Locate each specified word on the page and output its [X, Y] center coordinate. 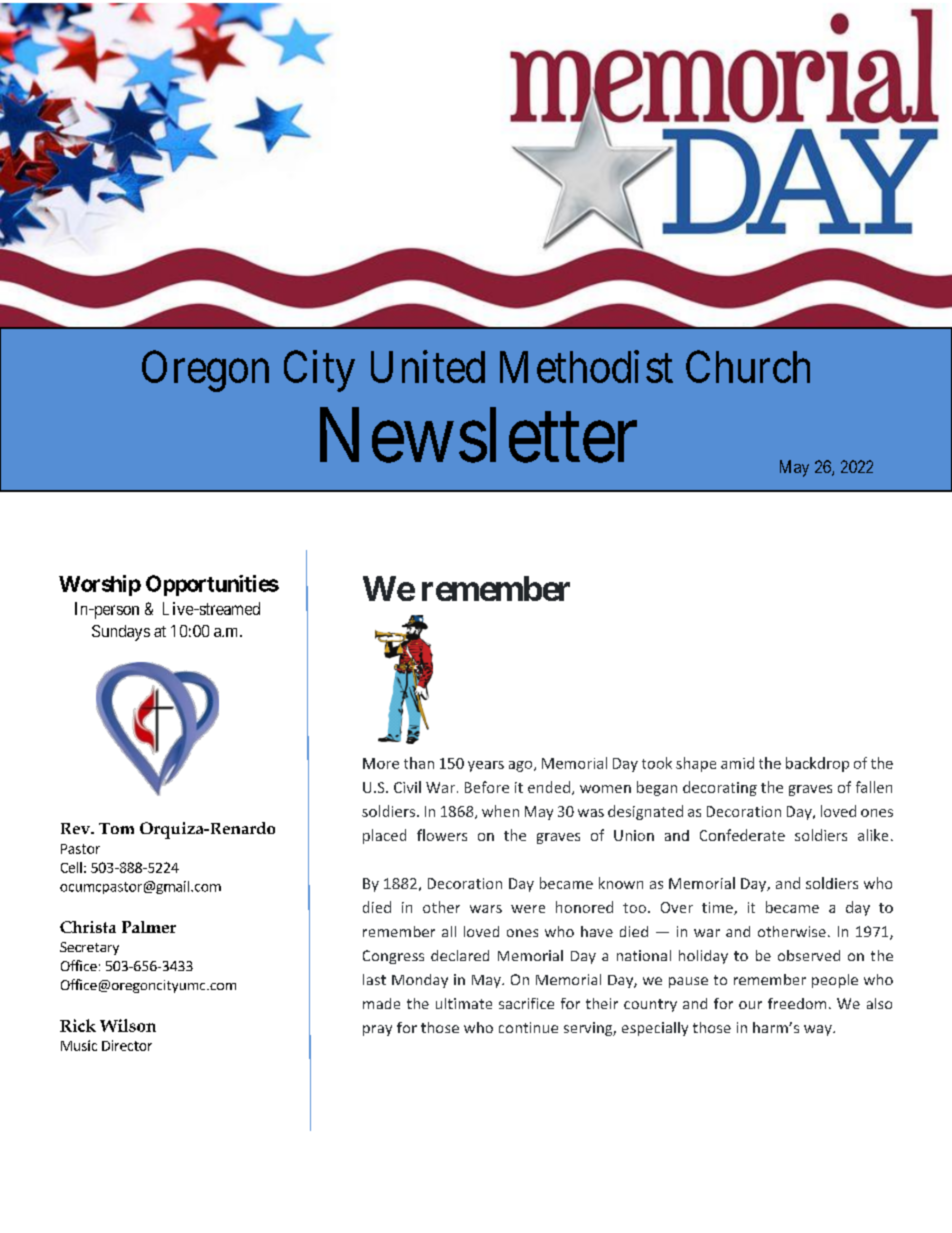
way [819, 1030]
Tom [116, 828]
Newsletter [478, 435]
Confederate [742, 835]
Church [748, 366]
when [500, 811]
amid [737, 763]
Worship [100, 585]
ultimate [464, 1003]
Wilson [128, 1025]
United [428, 366]
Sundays [121, 633]
